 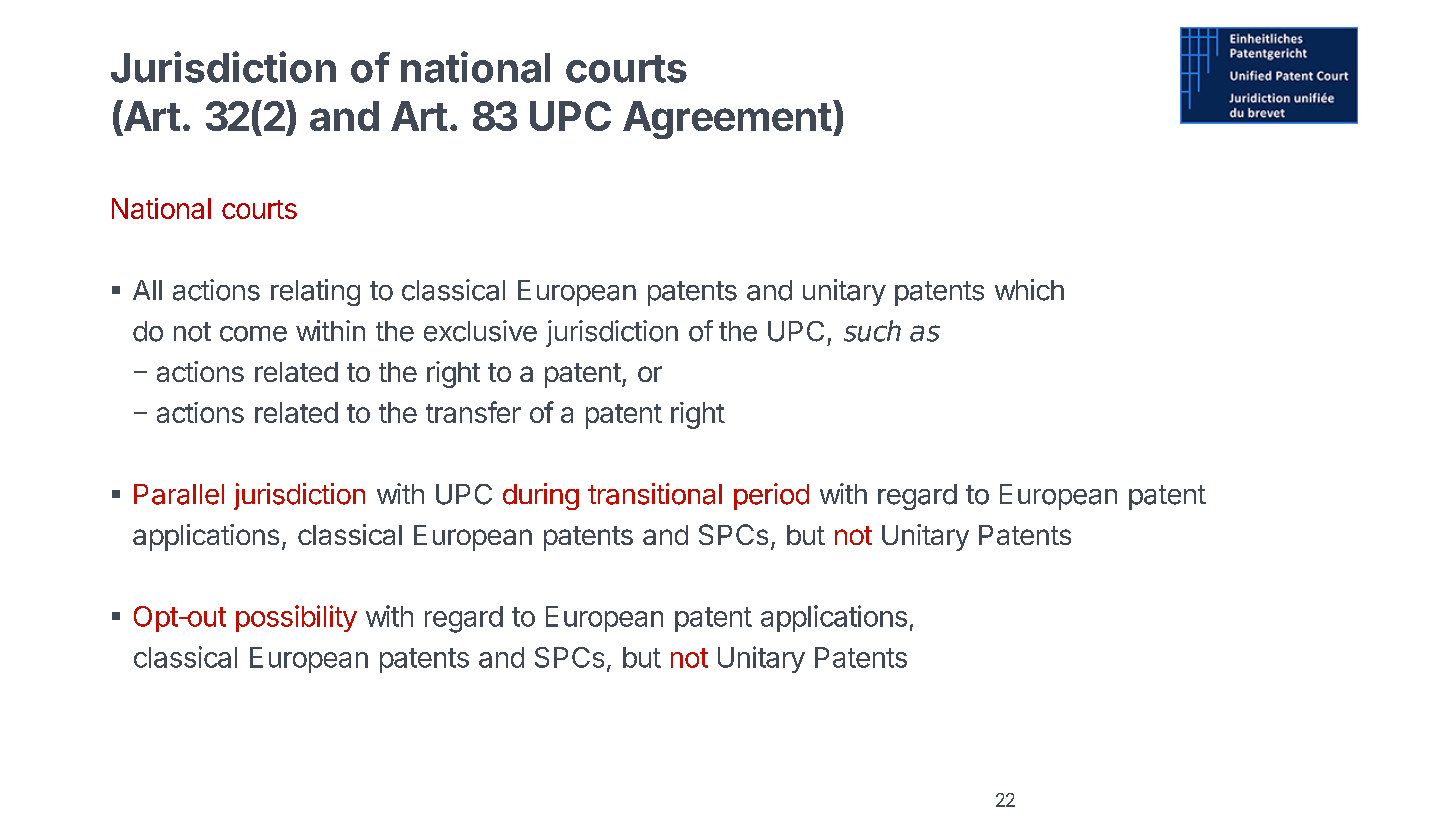 What do you see at coordinates (253, 334) in the screenshot?
I see `come` at bounding box center [253, 334].
